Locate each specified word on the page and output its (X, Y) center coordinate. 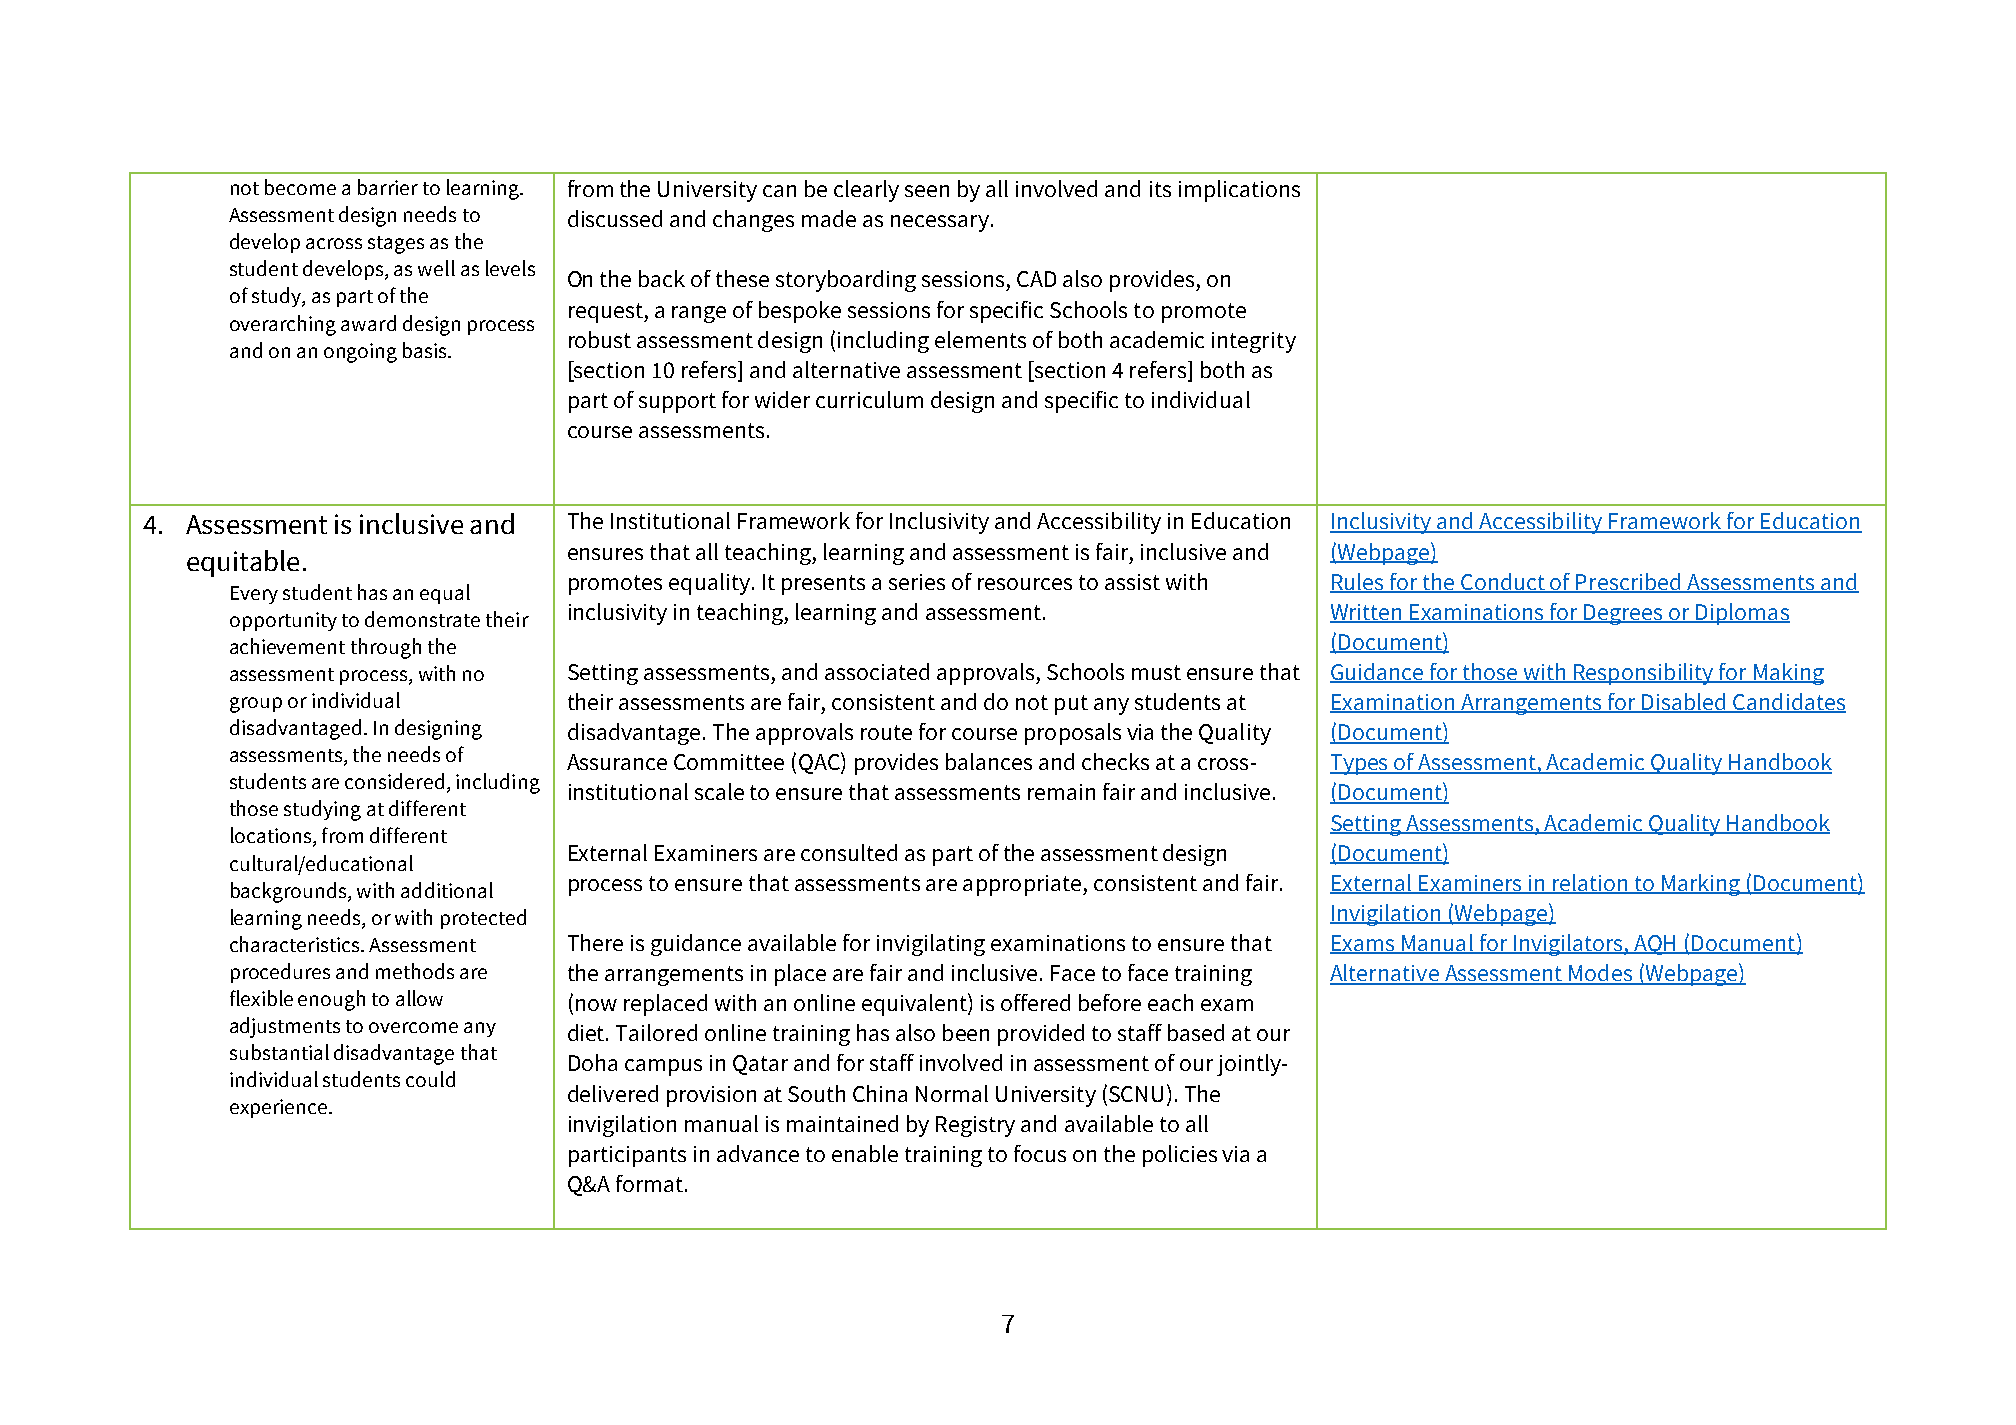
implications (1239, 191)
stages (396, 245)
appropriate (1022, 885)
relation (1590, 883)
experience (278, 1108)
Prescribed (1629, 583)
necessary (940, 223)
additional (447, 890)
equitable (243, 563)
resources (1025, 584)
